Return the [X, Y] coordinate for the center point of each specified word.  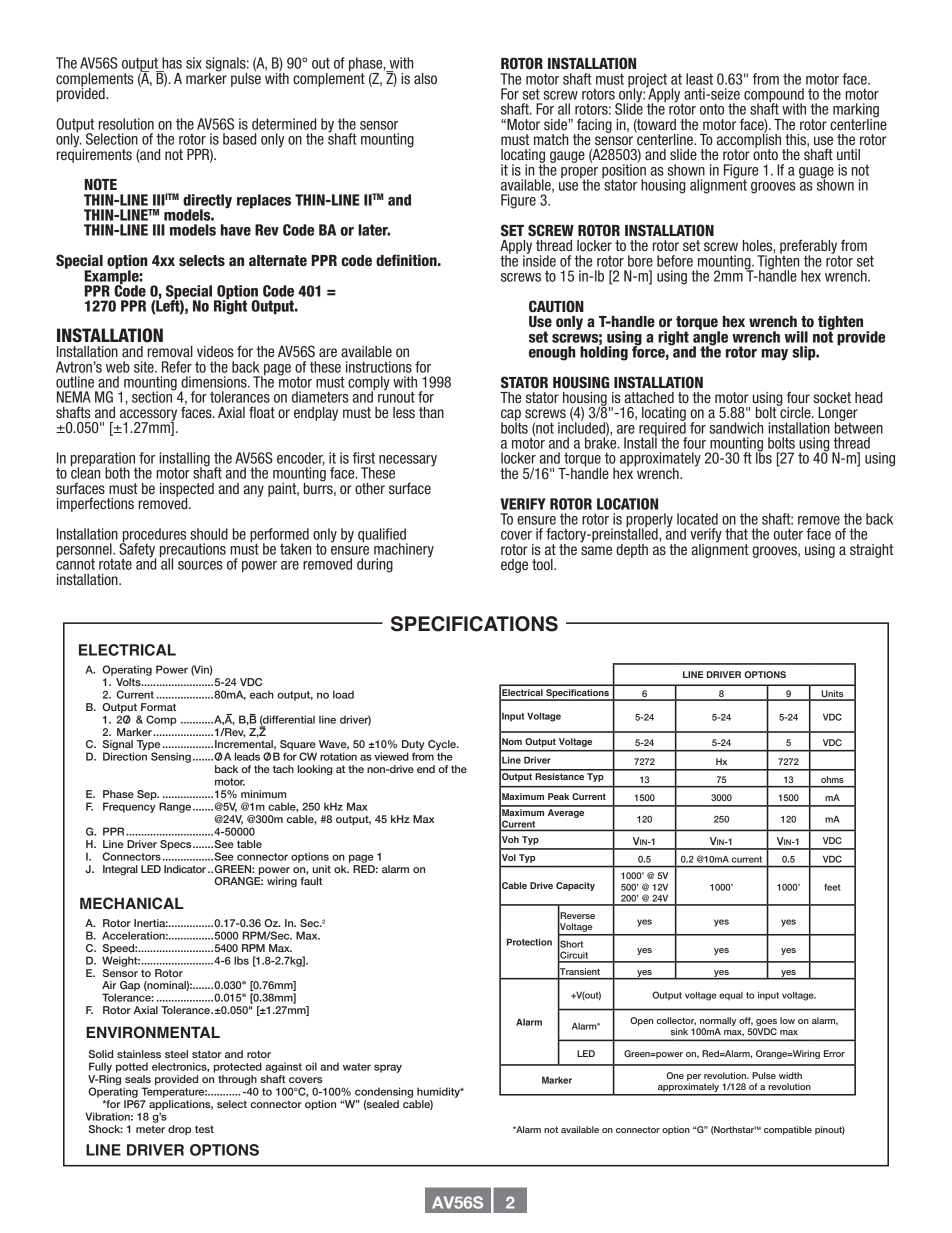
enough [552, 353]
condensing [384, 1092]
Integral [120, 870]
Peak [558, 796]
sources [200, 565]
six [194, 63]
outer [788, 534]
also [425, 79]
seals [138, 1079]
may [774, 355]
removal [170, 351]
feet [832, 887]
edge [514, 566]
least [699, 79]
